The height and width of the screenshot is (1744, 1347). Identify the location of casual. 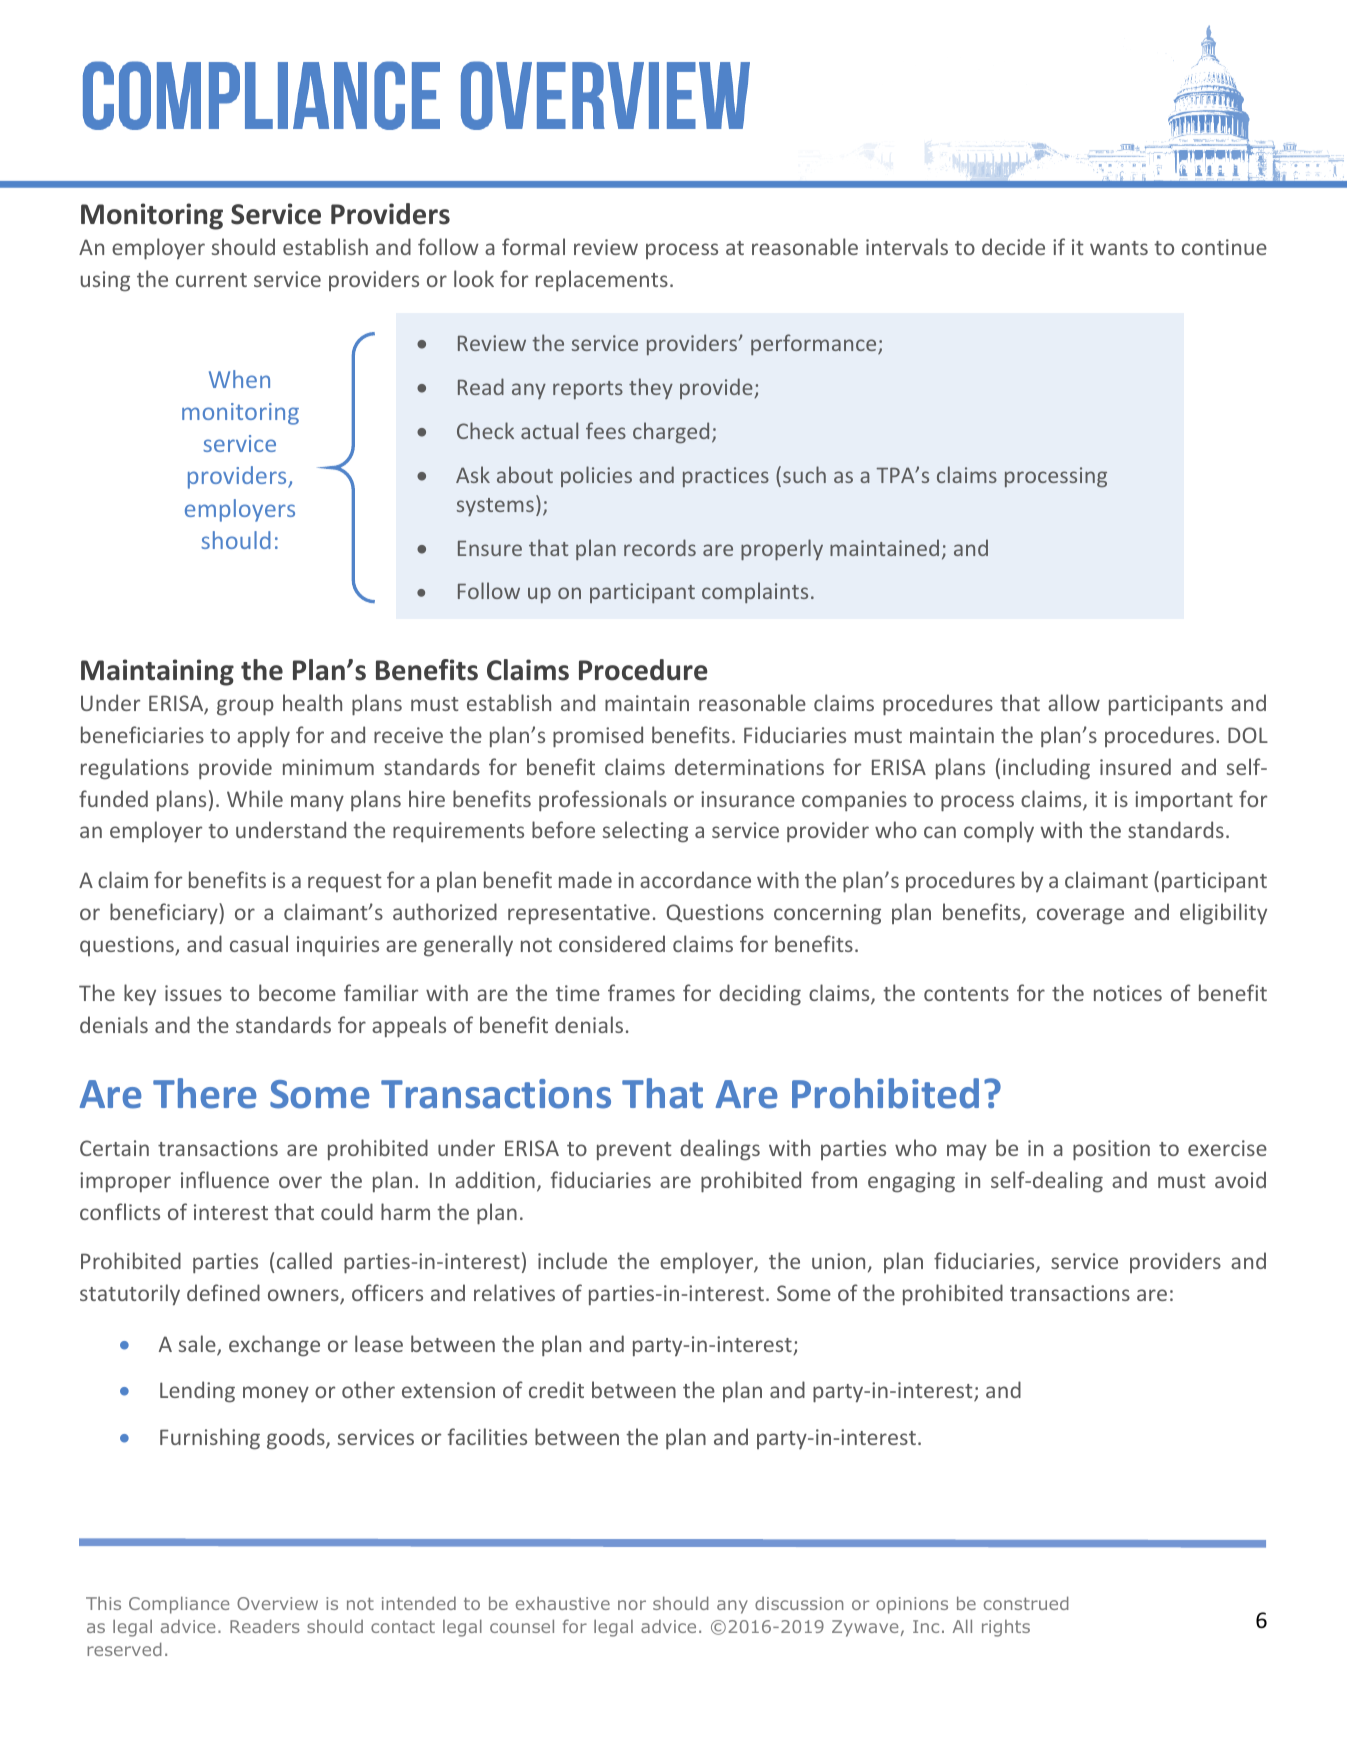
(259, 943).
